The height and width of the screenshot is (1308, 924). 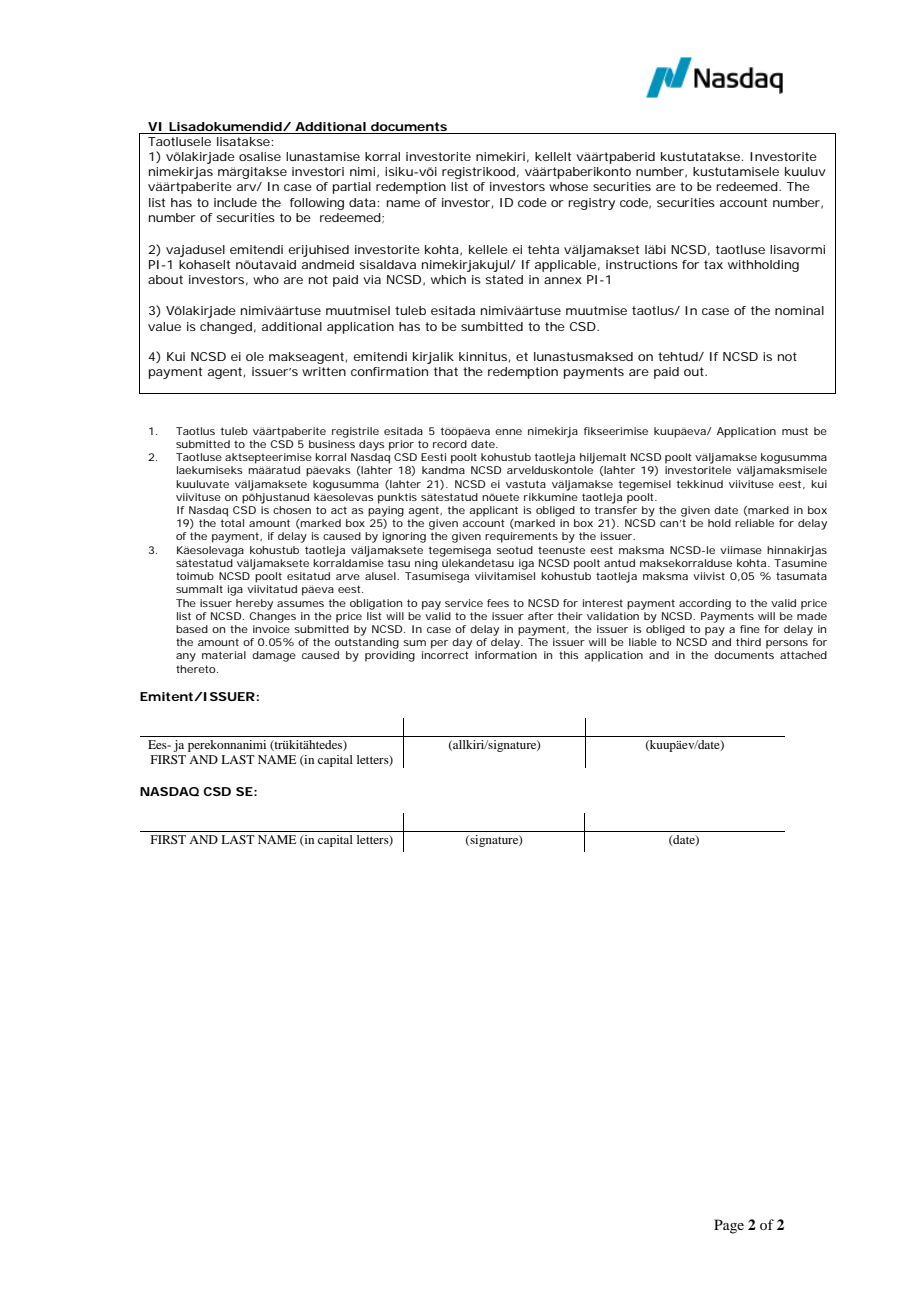 What do you see at coordinates (186, 657) in the screenshot?
I see `any` at bounding box center [186, 657].
